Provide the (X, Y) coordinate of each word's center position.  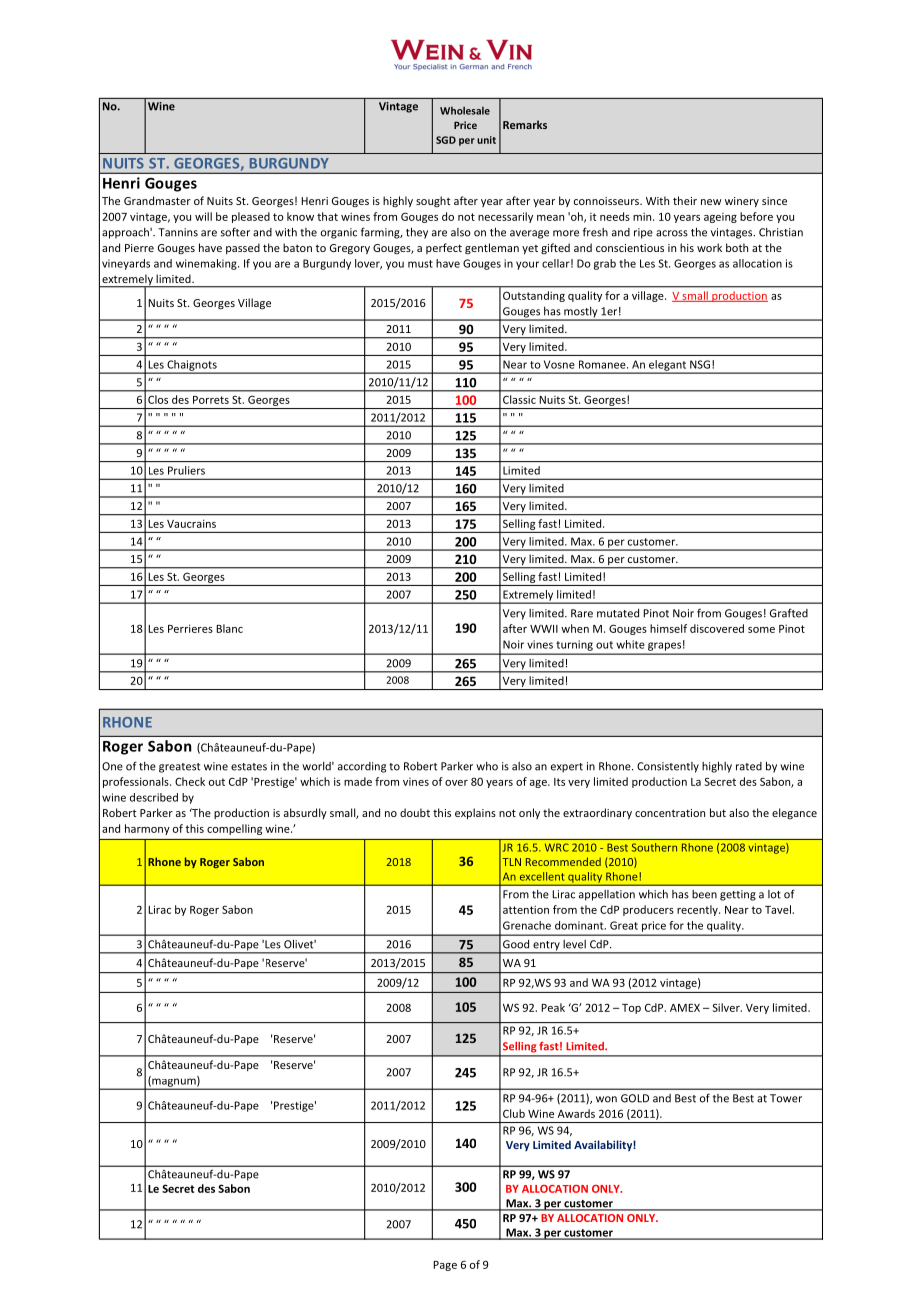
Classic (519, 399)
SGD (446, 140)
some (761, 630)
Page (445, 1266)
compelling (234, 829)
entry (546, 947)
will (203, 216)
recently (698, 910)
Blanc (229, 628)
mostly (581, 313)
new (711, 202)
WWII (544, 629)
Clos (158, 399)
